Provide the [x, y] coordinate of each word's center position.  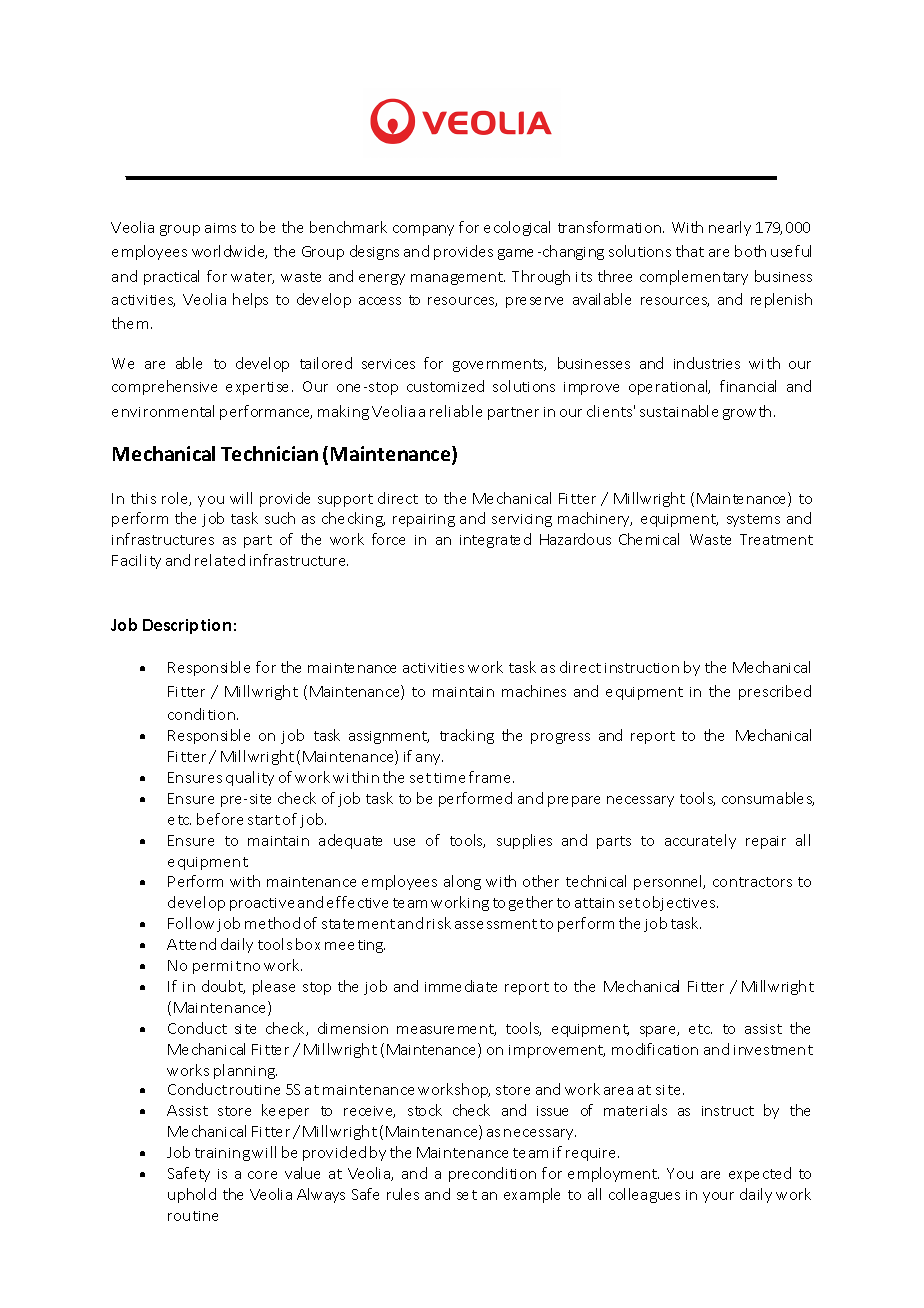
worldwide [229, 252]
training [222, 1154]
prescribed [775, 692]
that [690, 251]
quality [250, 778]
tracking [467, 736]
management [458, 278]
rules [403, 1194]
